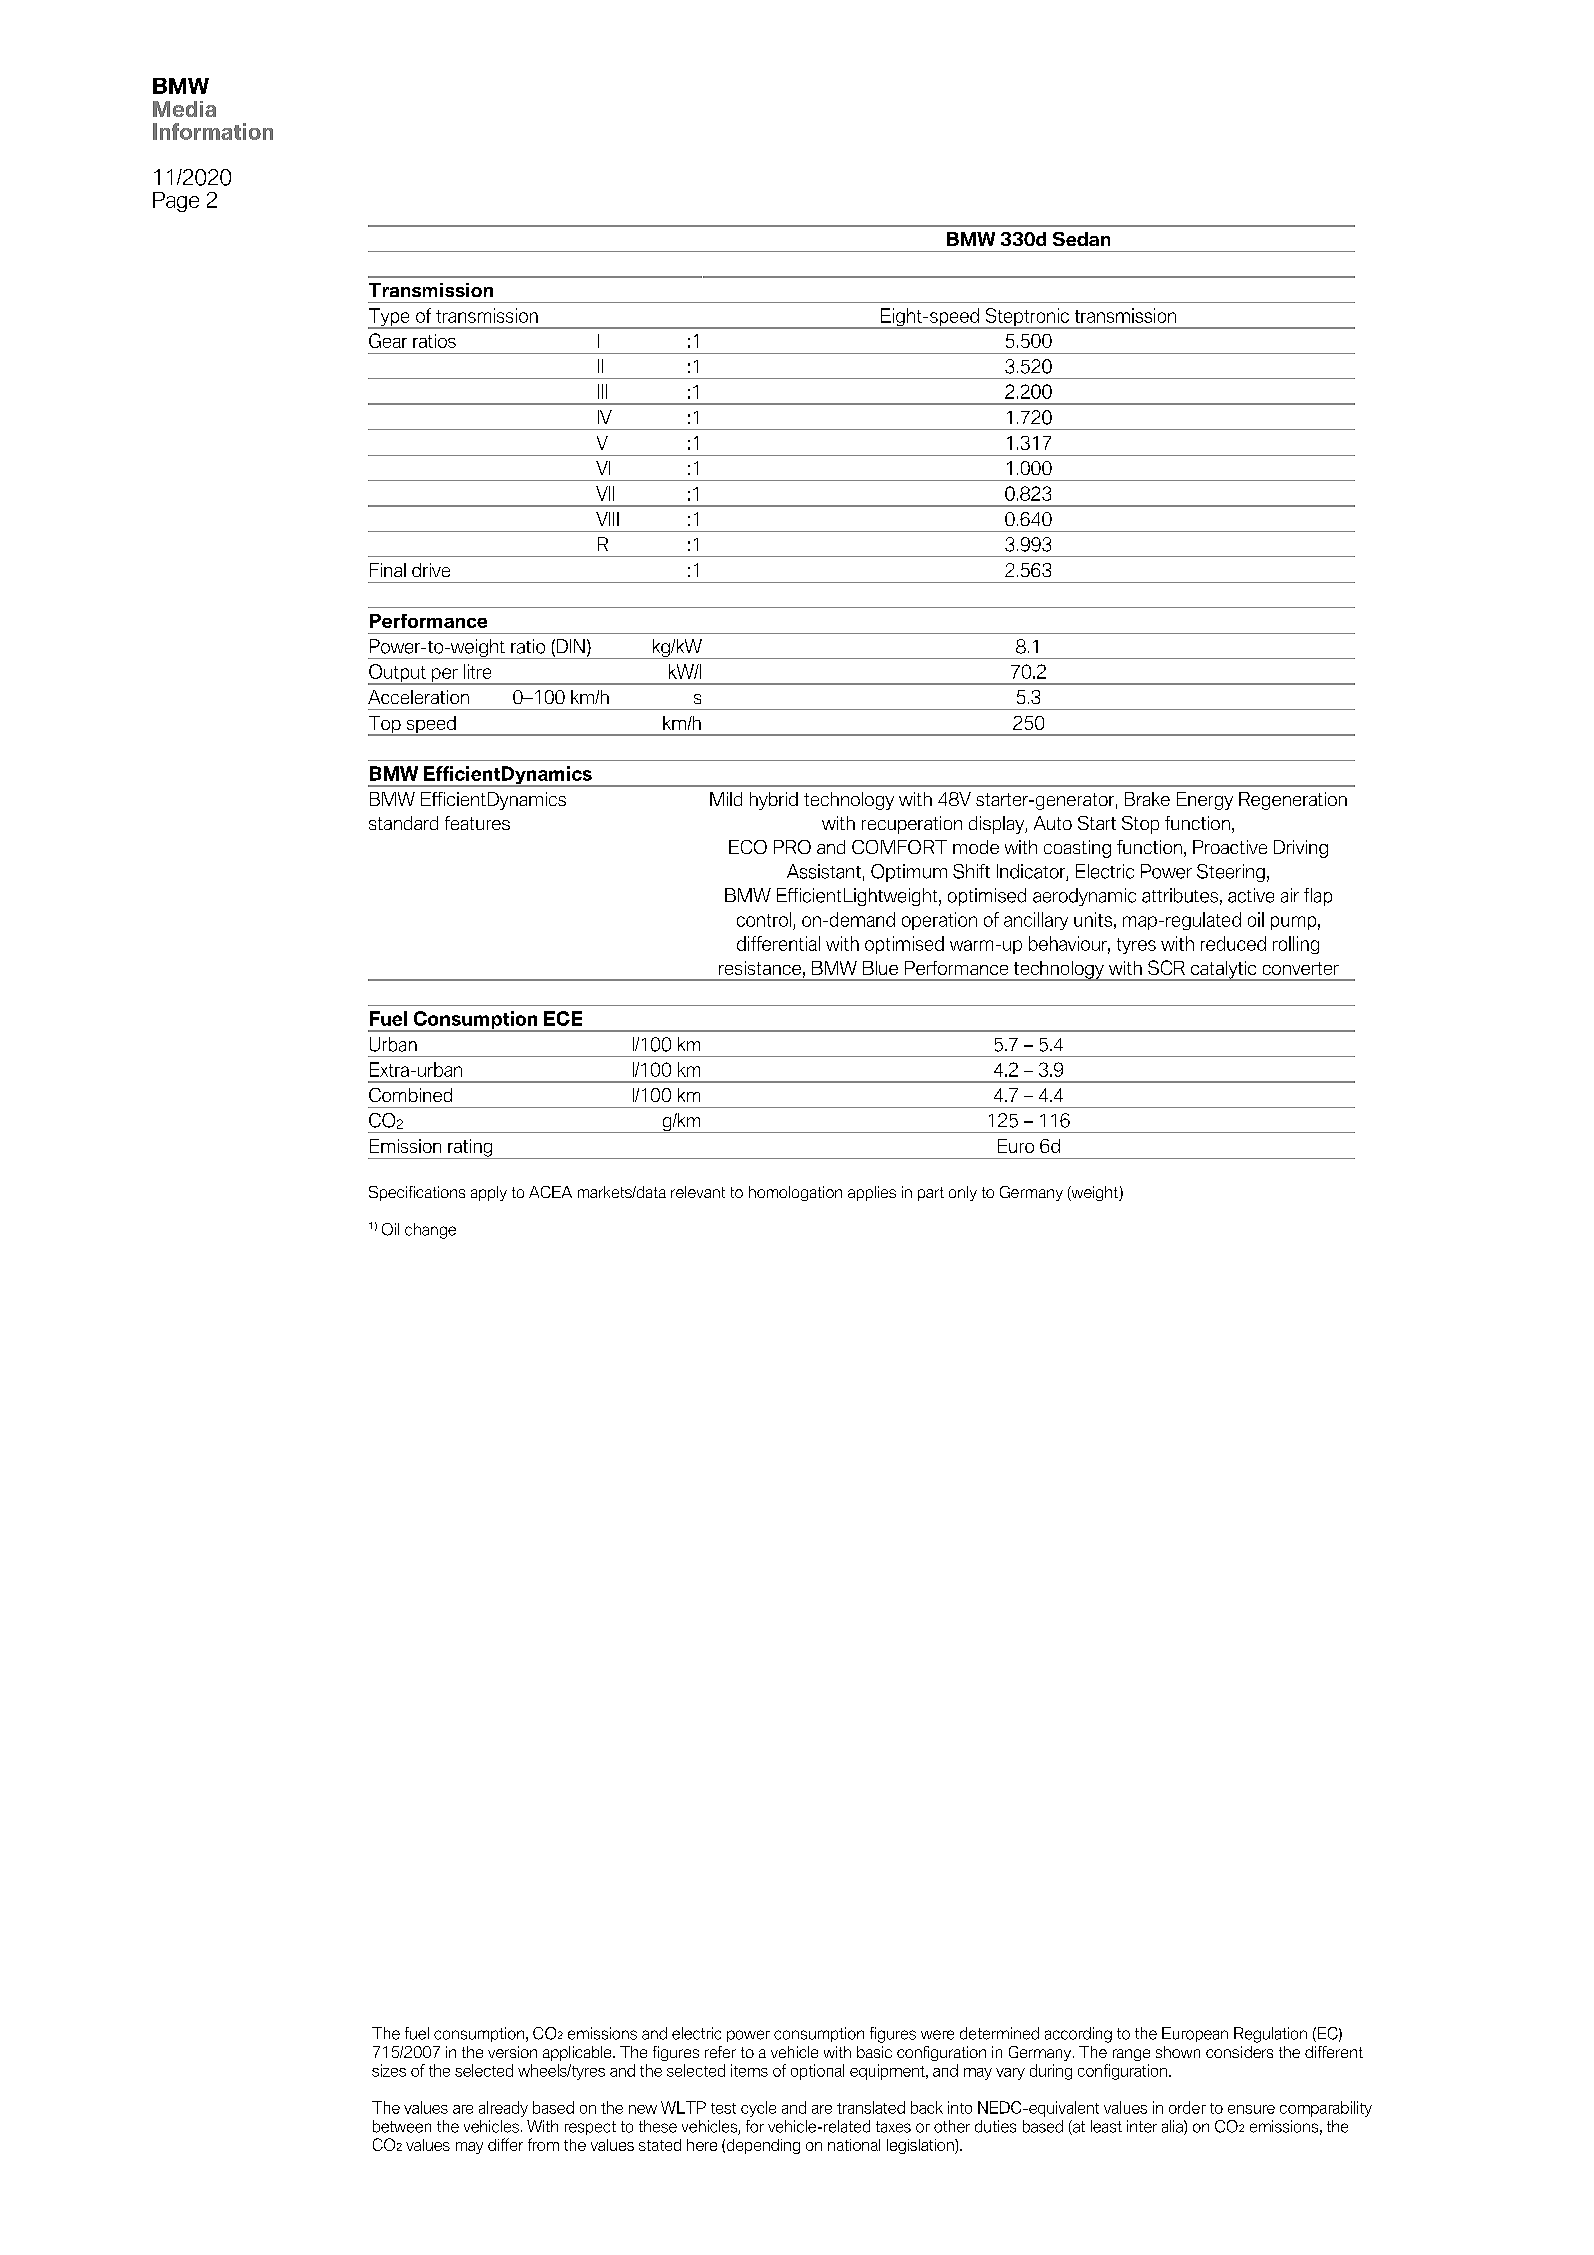 The width and height of the screenshot is (1594, 2255). Describe the element at coordinates (872, 1193) in the screenshot. I see `applies` at that location.
